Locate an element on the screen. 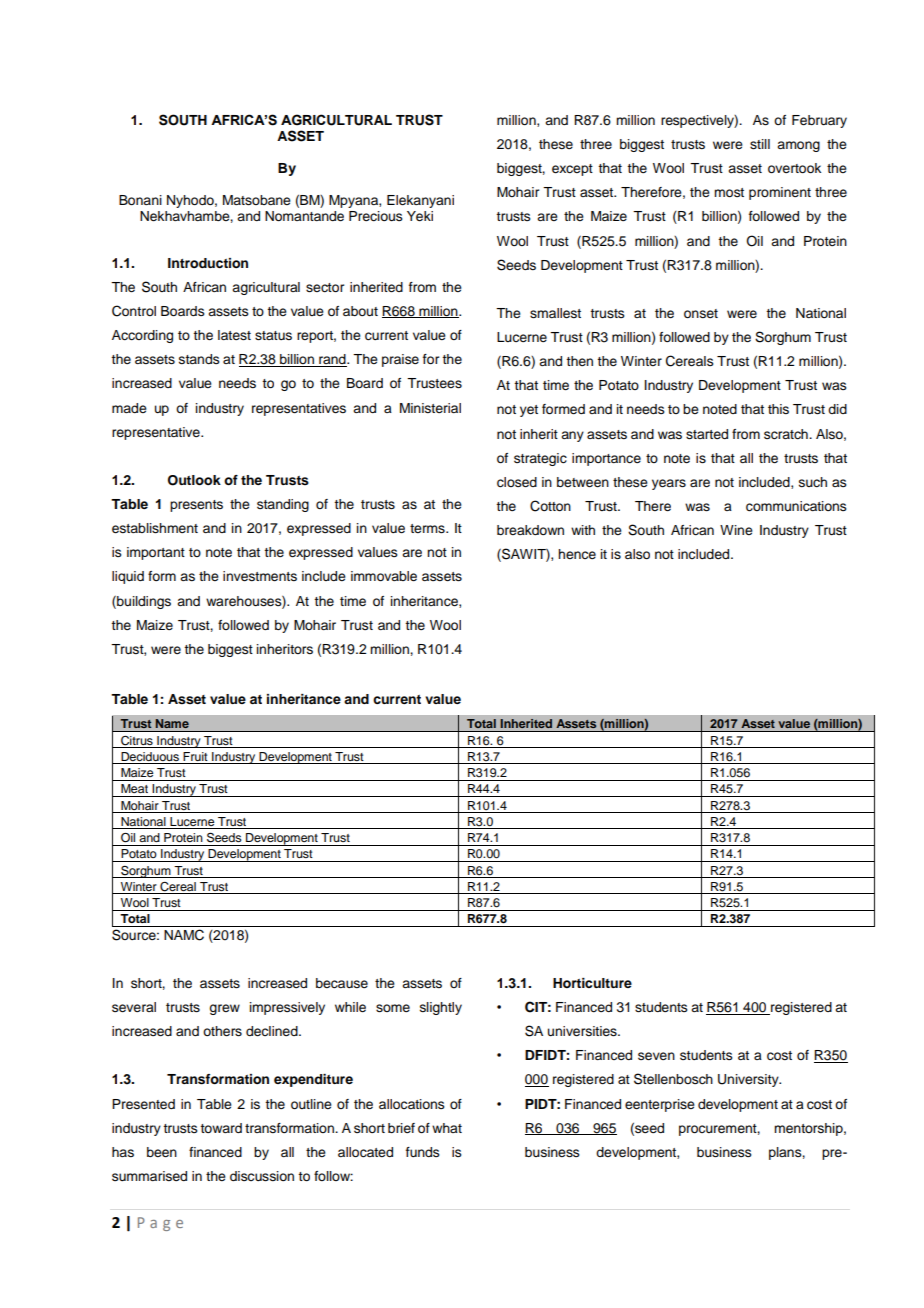 The image size is (924, 1308). Introduction is located at coordinates (208, 263).
